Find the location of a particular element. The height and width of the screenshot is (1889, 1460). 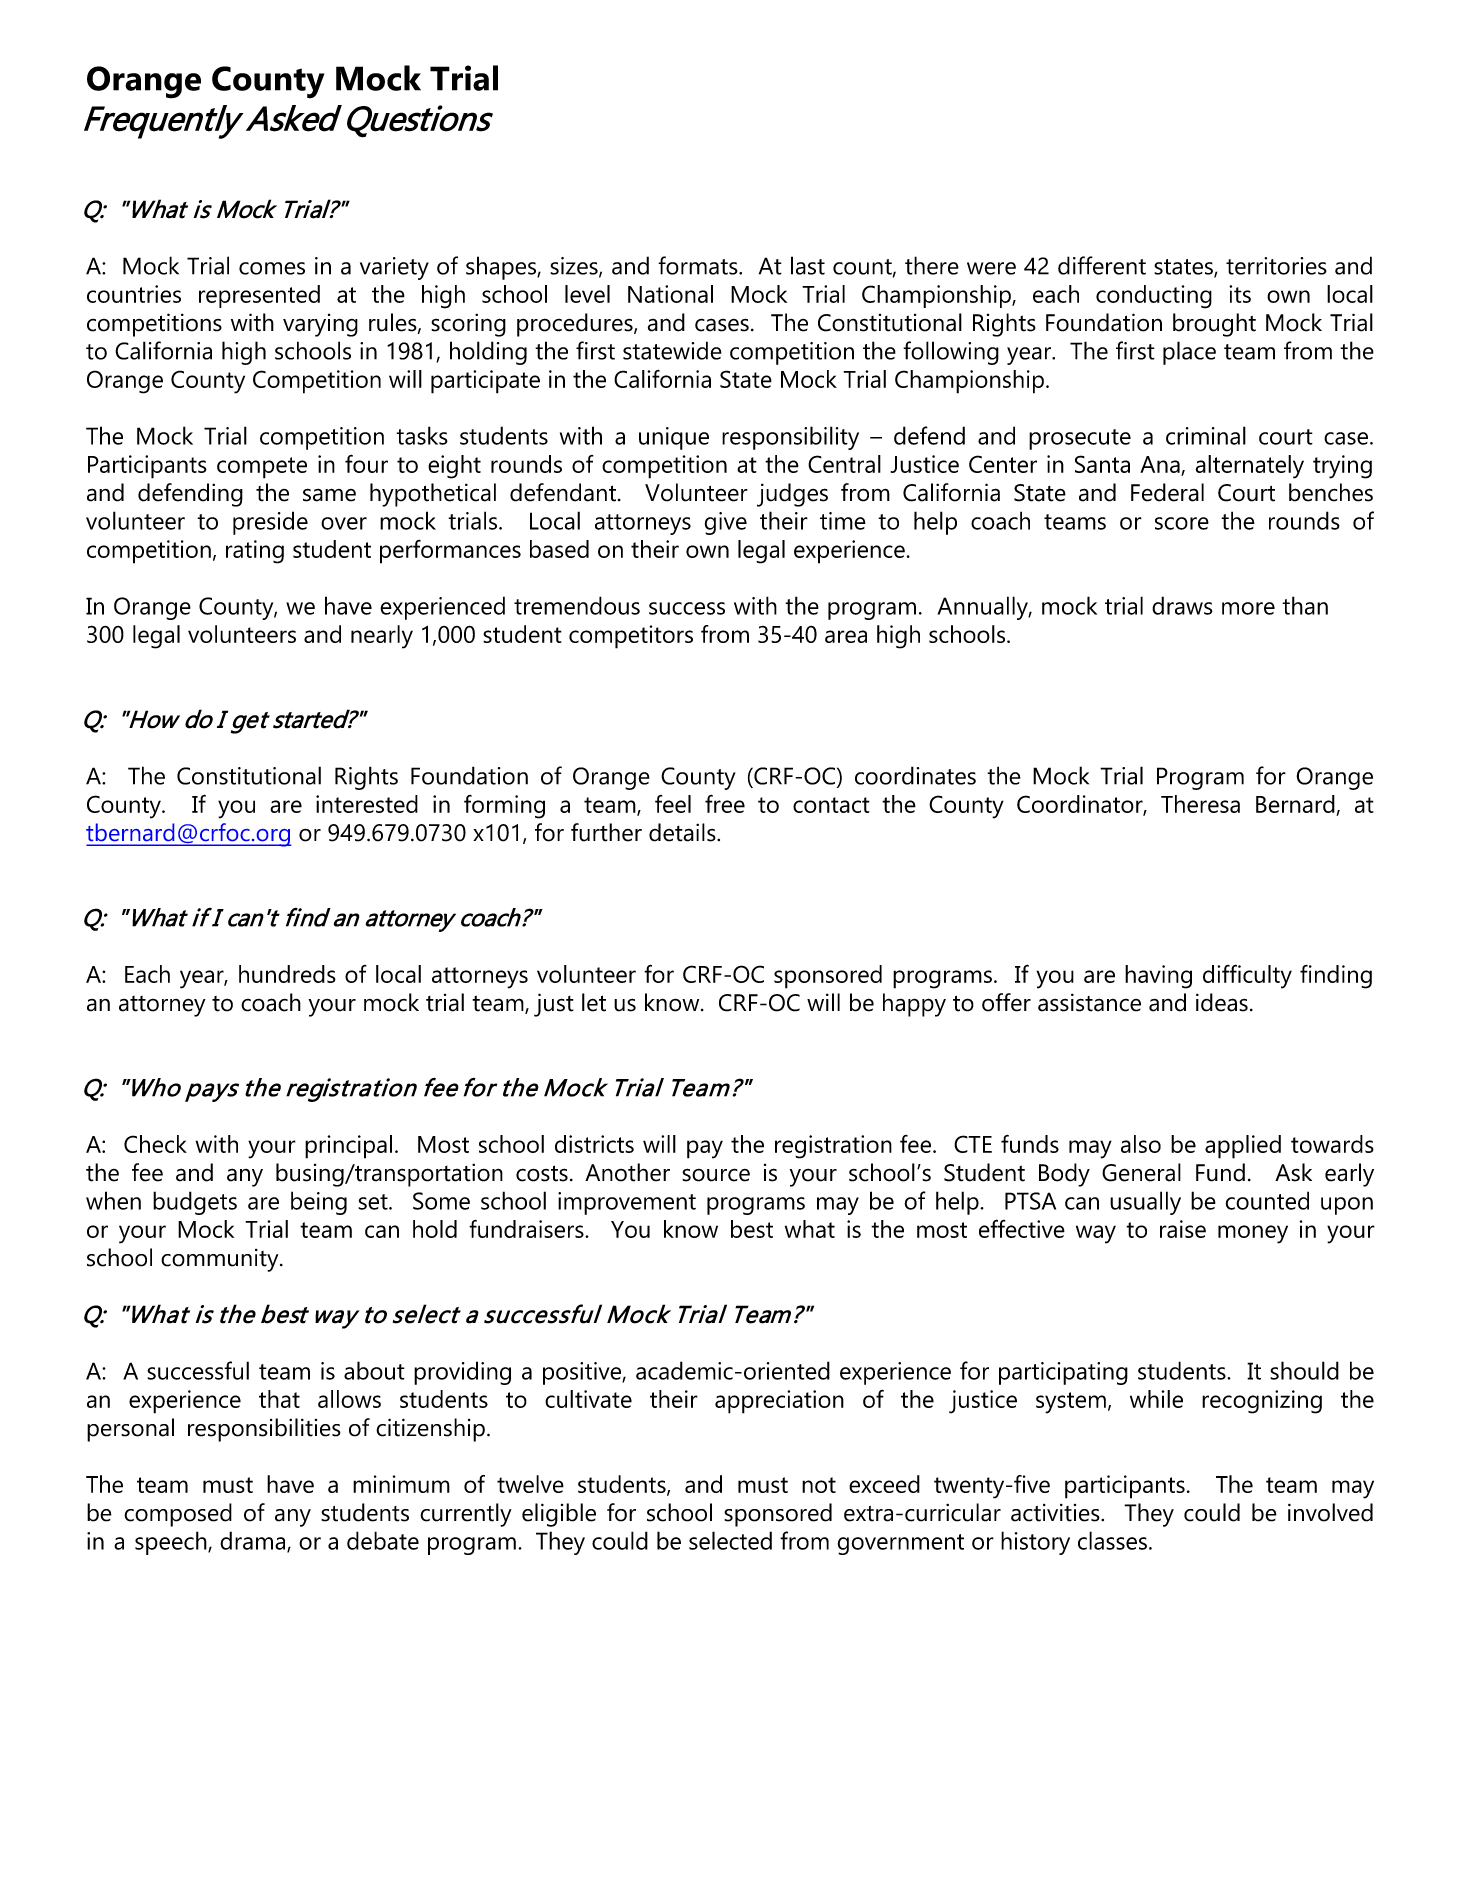

National is located at coordinates (670, 294).
